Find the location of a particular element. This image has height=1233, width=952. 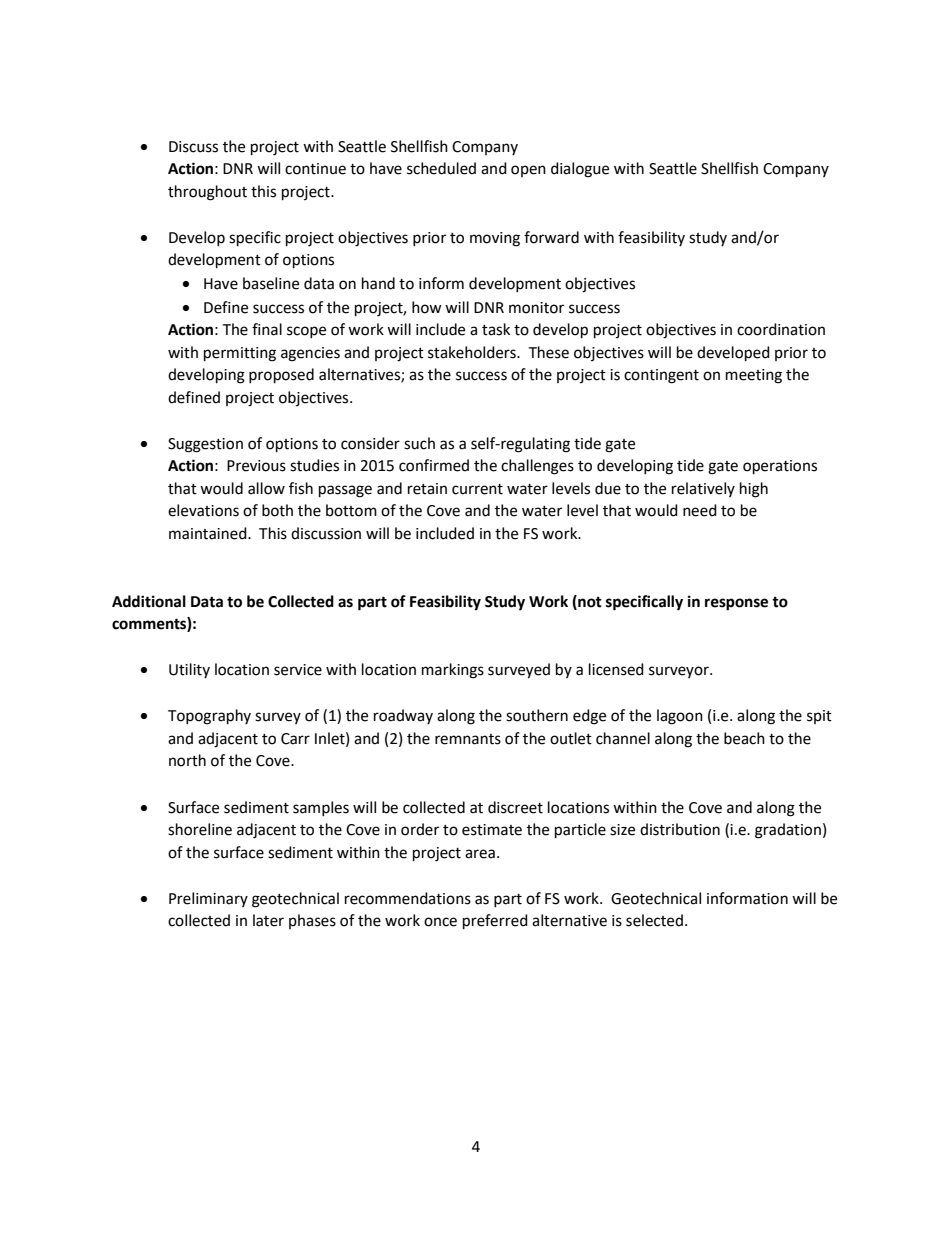

maintained is located at coordinates (209, 533).
